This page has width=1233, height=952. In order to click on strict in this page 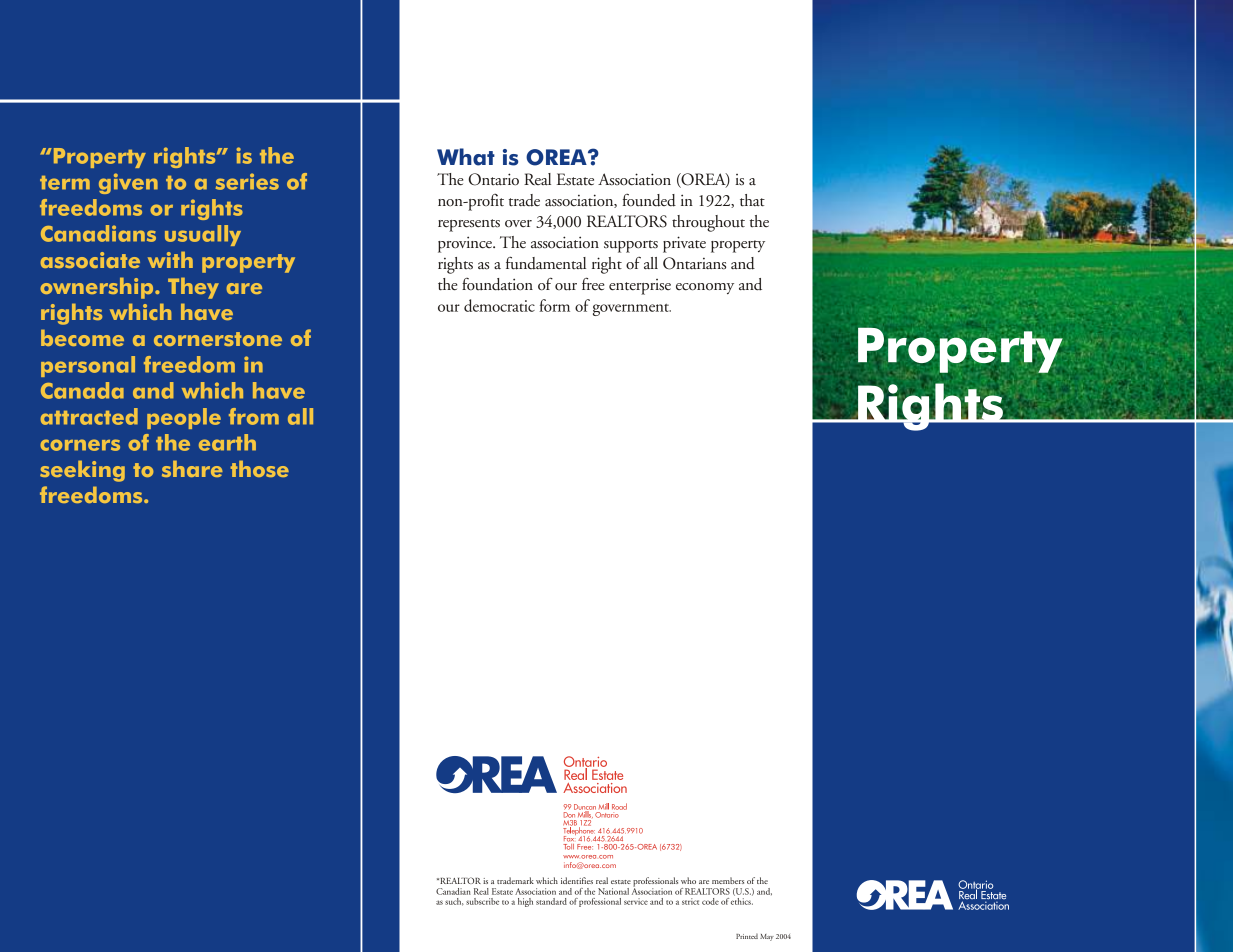, I will do `click(690, 901)`.
